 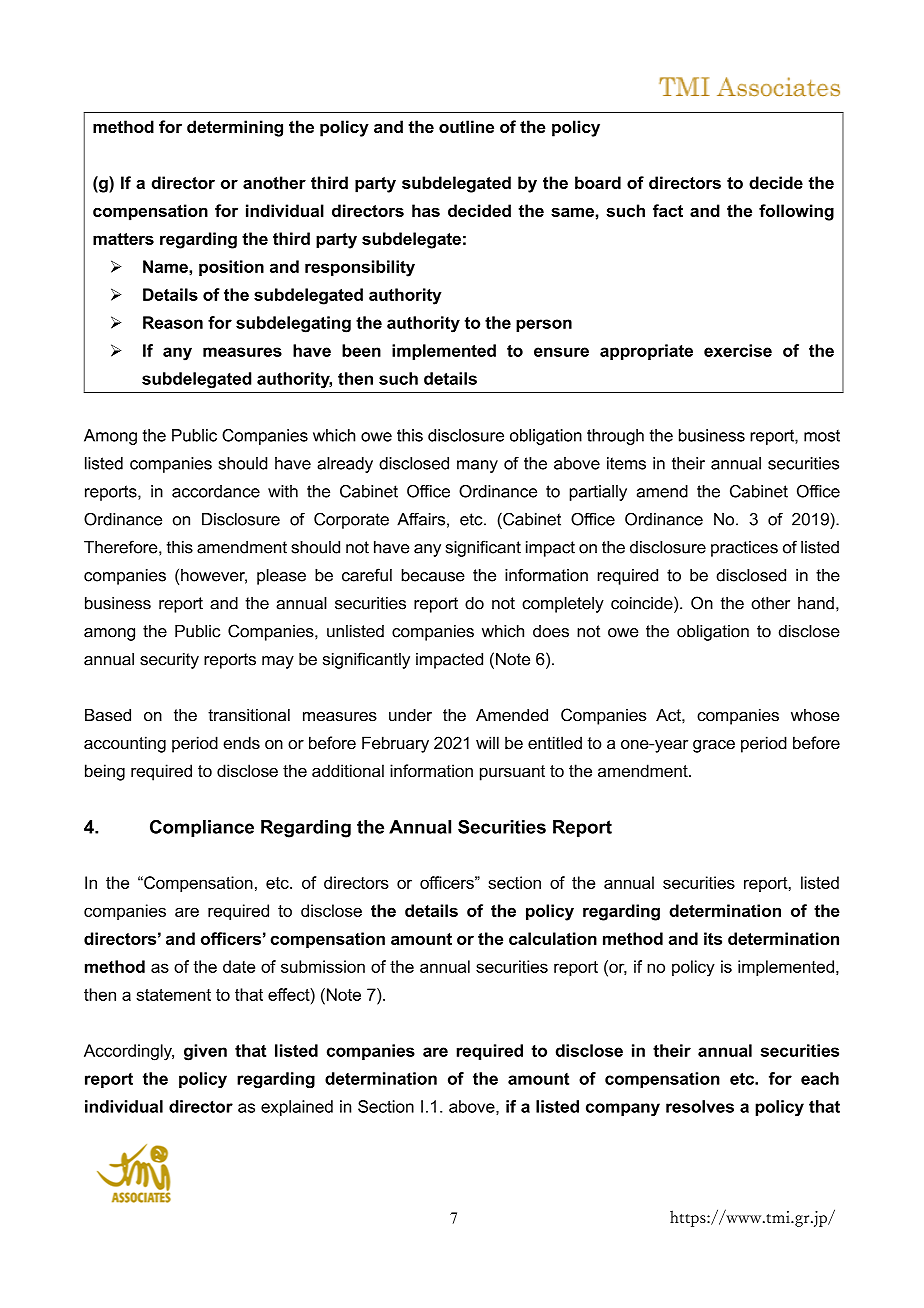 I want to click on accordance, so click(x=216, y=491).
